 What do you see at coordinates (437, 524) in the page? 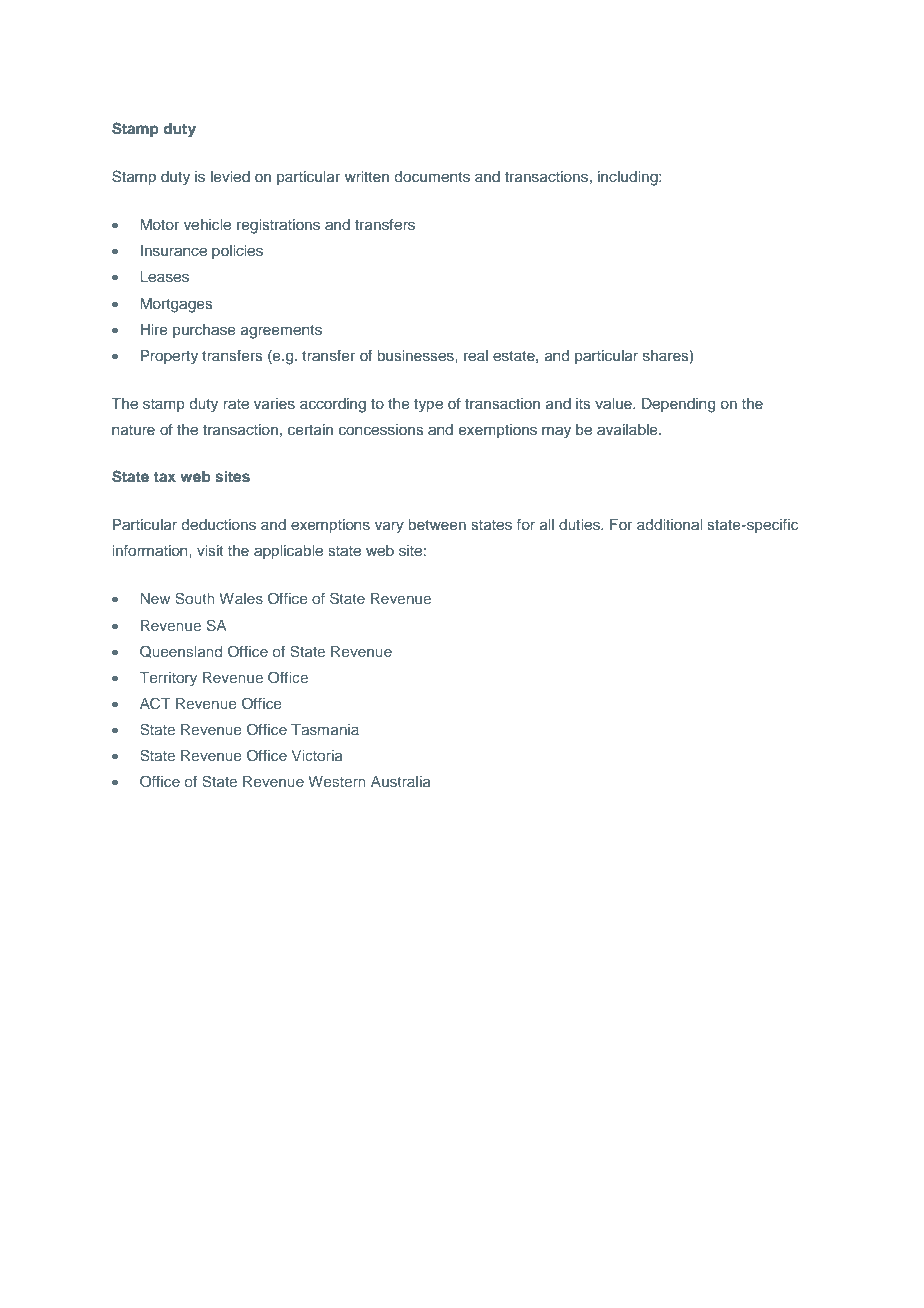
I see `between` at bounding box center [437, 524].
